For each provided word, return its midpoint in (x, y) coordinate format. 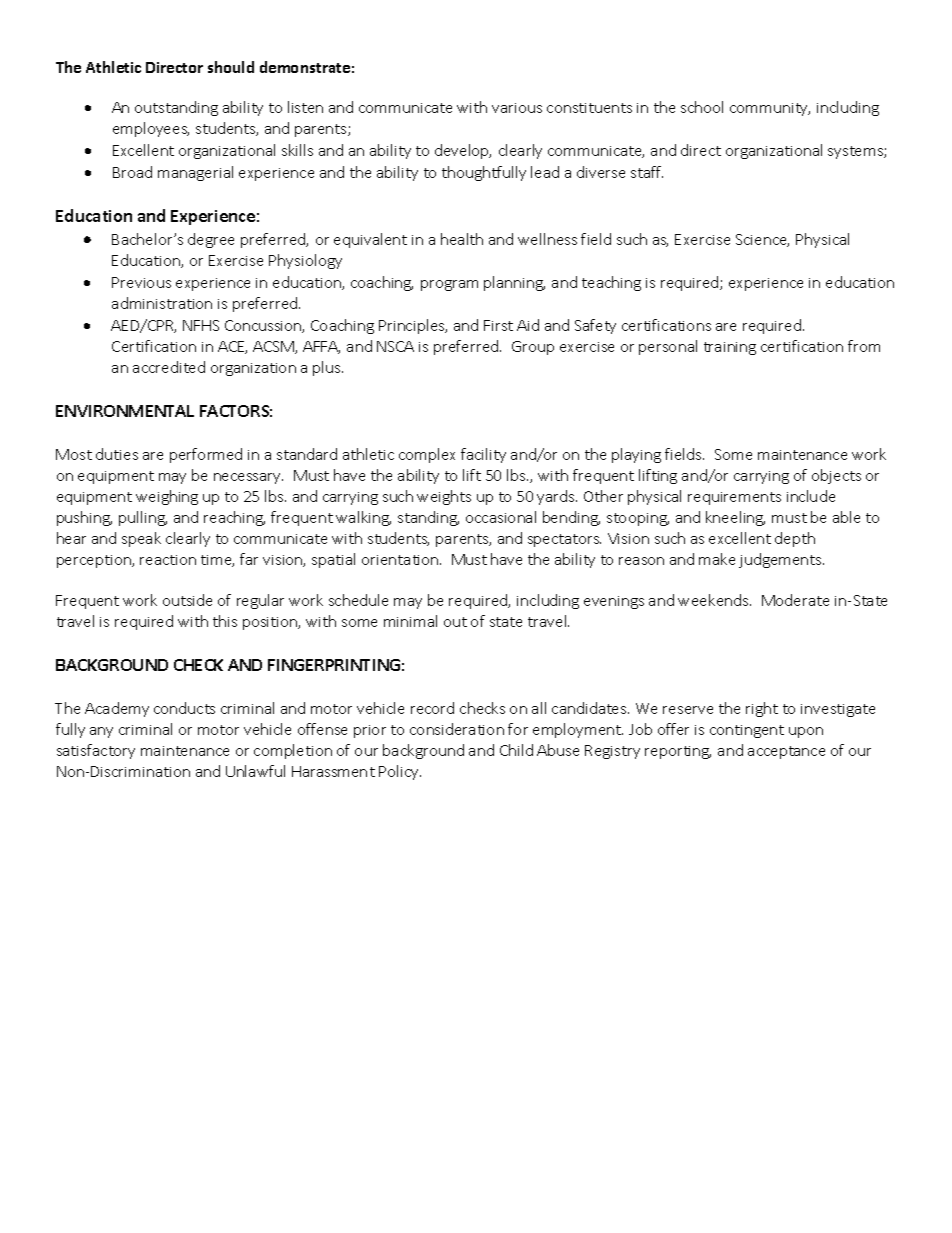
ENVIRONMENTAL (125, 411)
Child (516, 750)
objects (836, 476)
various (517, 108)
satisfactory (96, 751)
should (231, 67)
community (770, 109)
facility (483, 455)
